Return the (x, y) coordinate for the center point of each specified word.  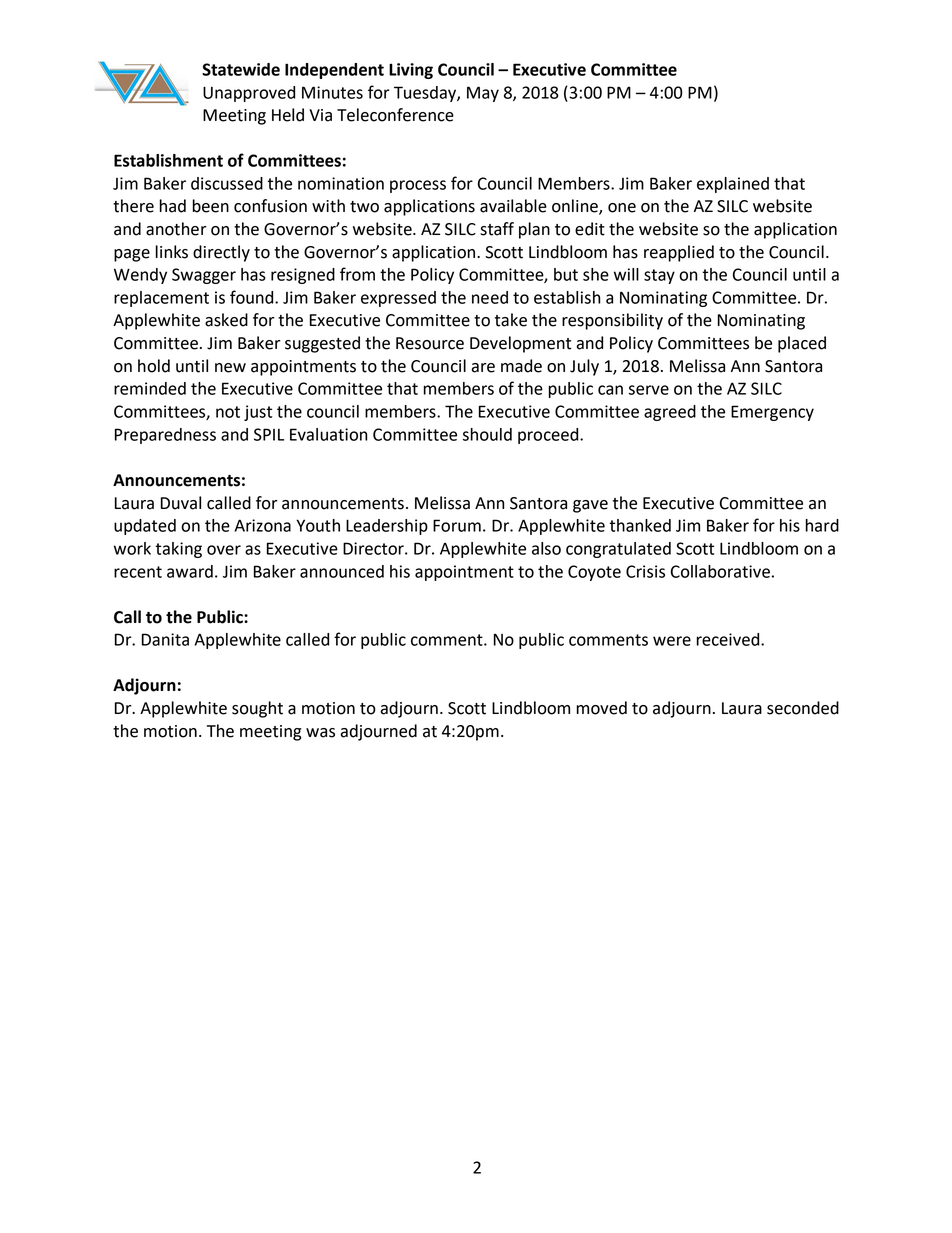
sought (257, 709)
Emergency (772, 413)
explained (733, 185)
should (487, 434)
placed (802, 344)
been (211, 206)
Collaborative (720, 571)
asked (226, 320)
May (483, 94)
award (190, 571)
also (546, 548)
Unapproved (249, 94)
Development (520, 344)
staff (497, 229)
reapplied (679, 253)
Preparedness (165, 436)
